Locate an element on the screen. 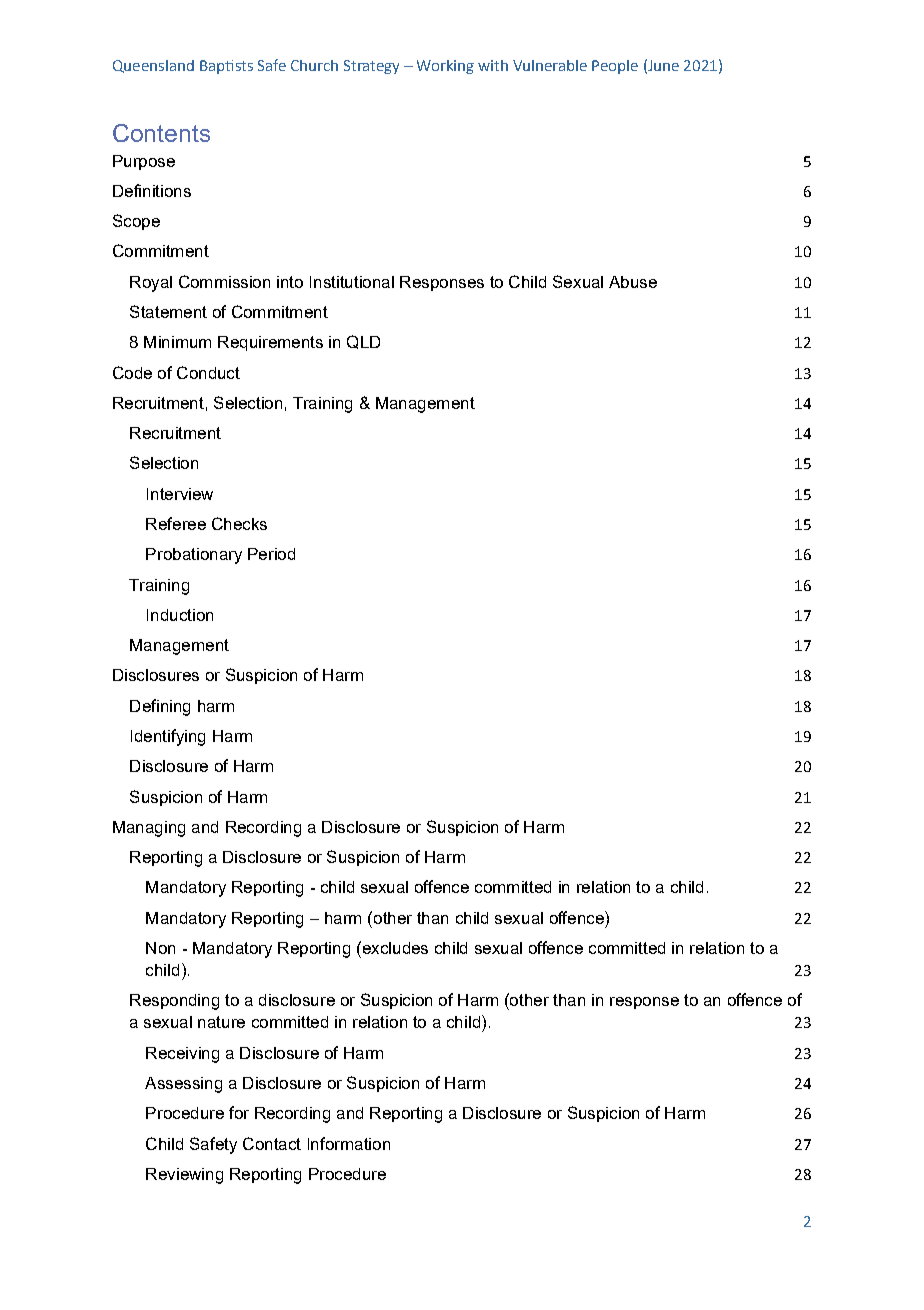  Induction is located at coordinates (180, 615).
